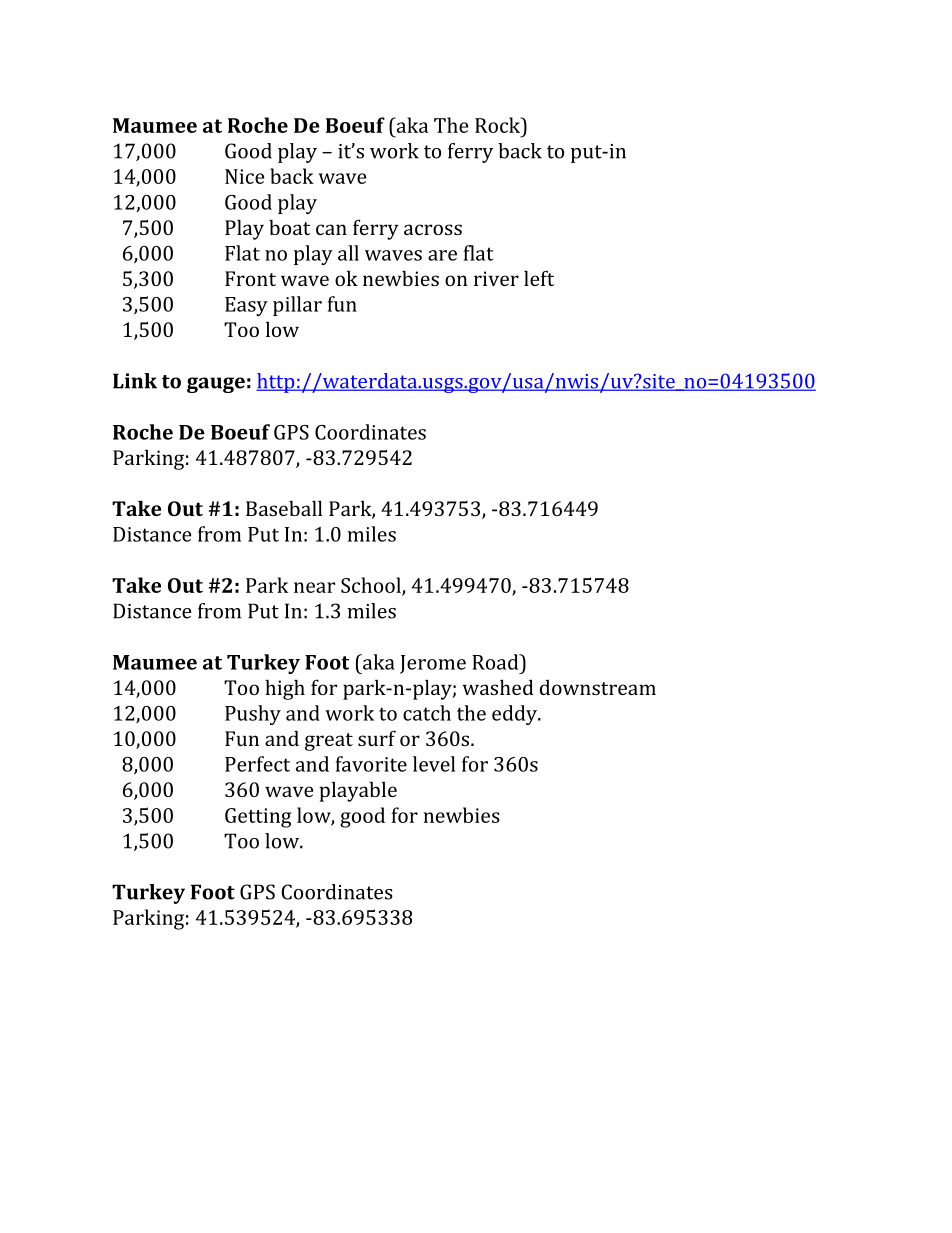  Describe the element at coordinates (297, 306) in the screenshot. I see `pillar` at that location.
